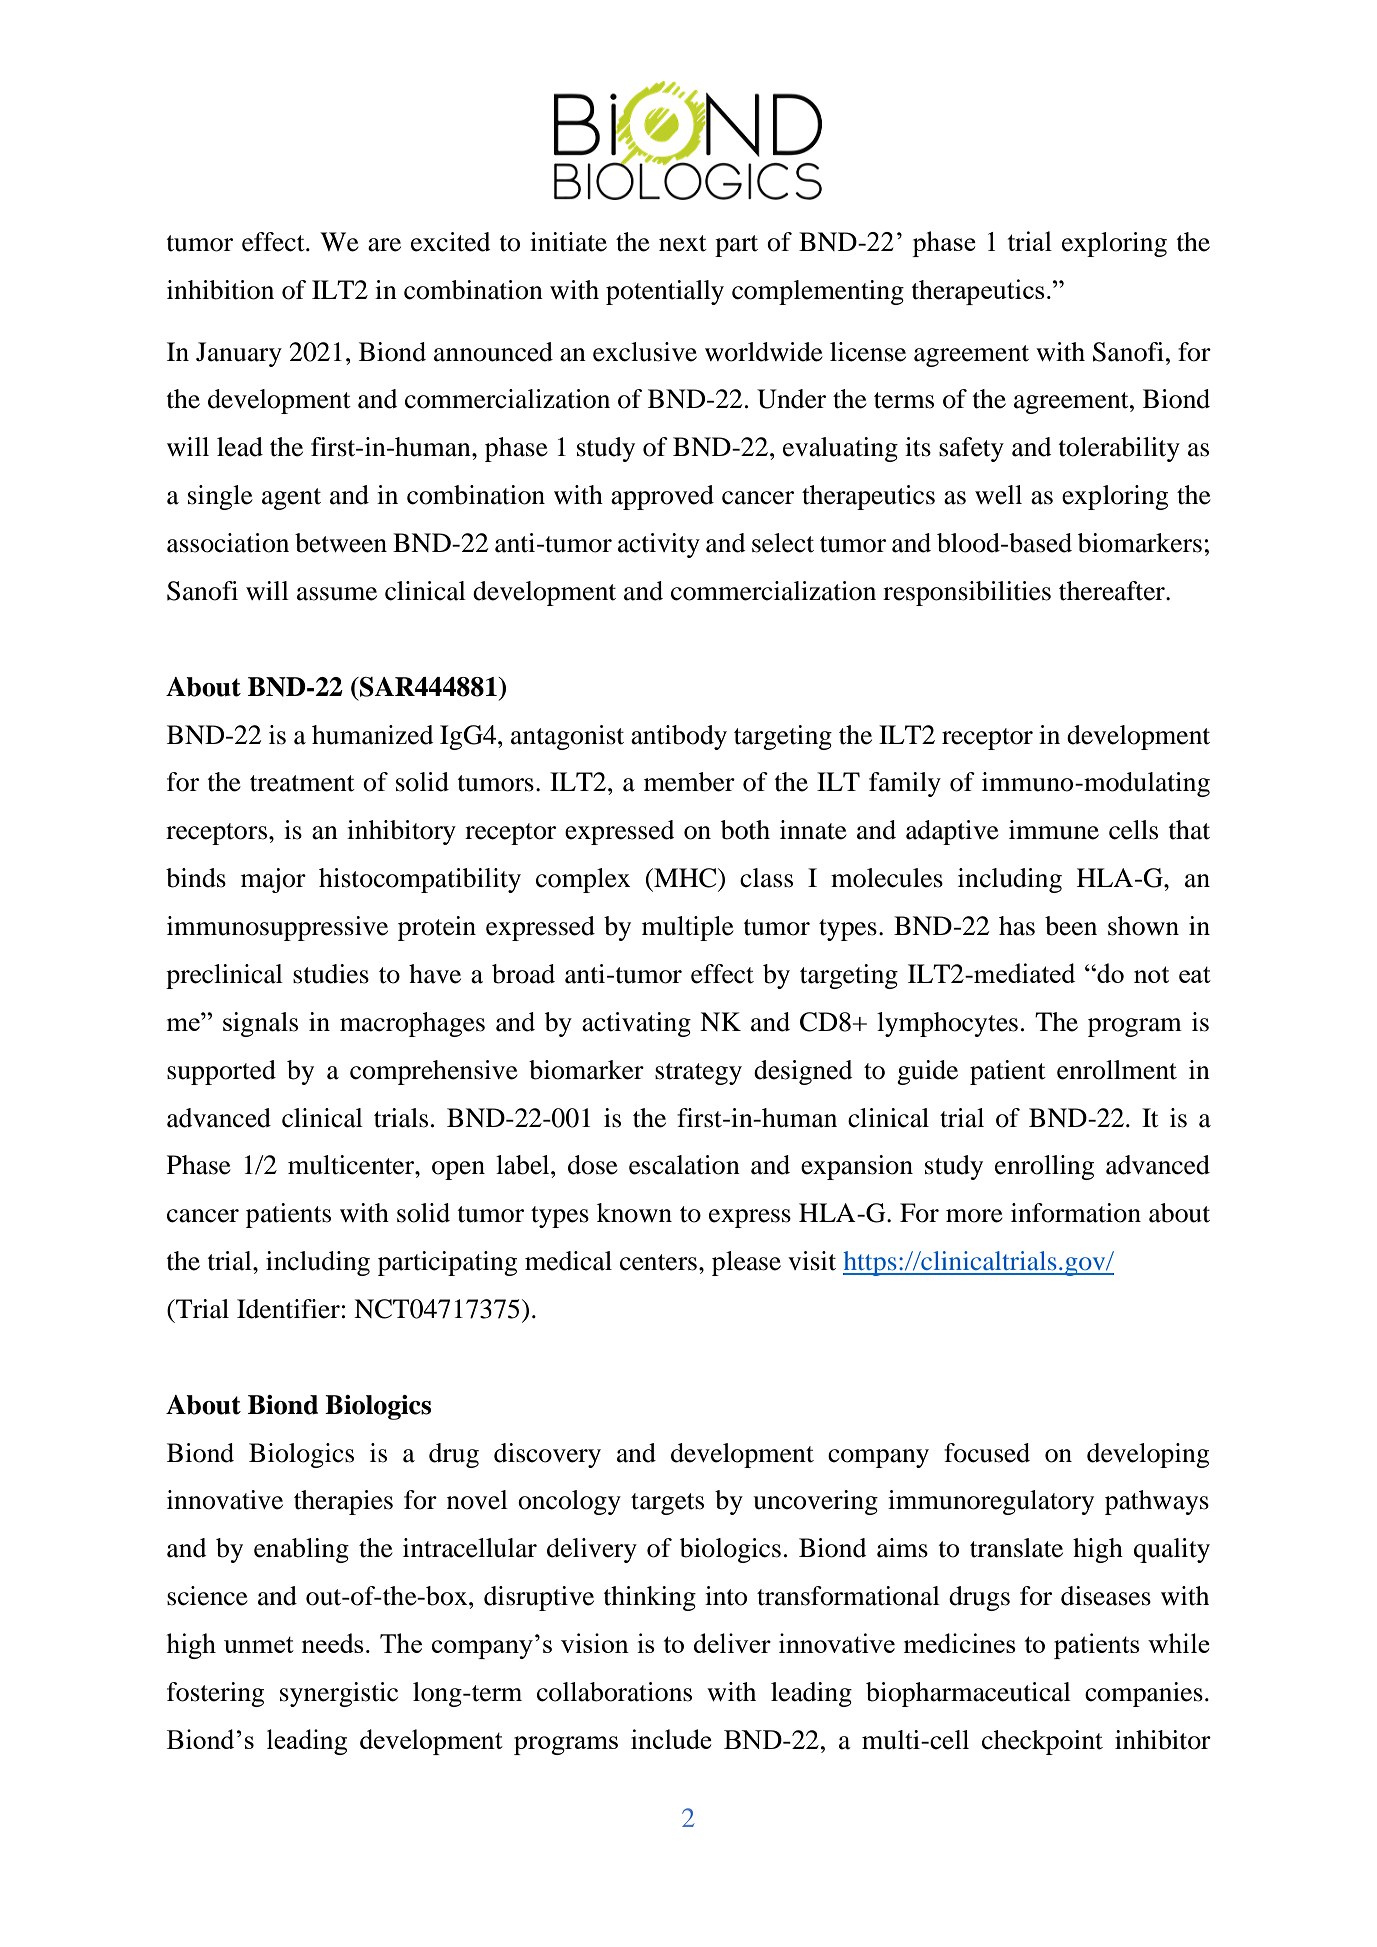 This document has height=1947, width=1377. What do you see at coordinates (384, 245) in the document?
I see `are` at bounding box center [384, 245].
